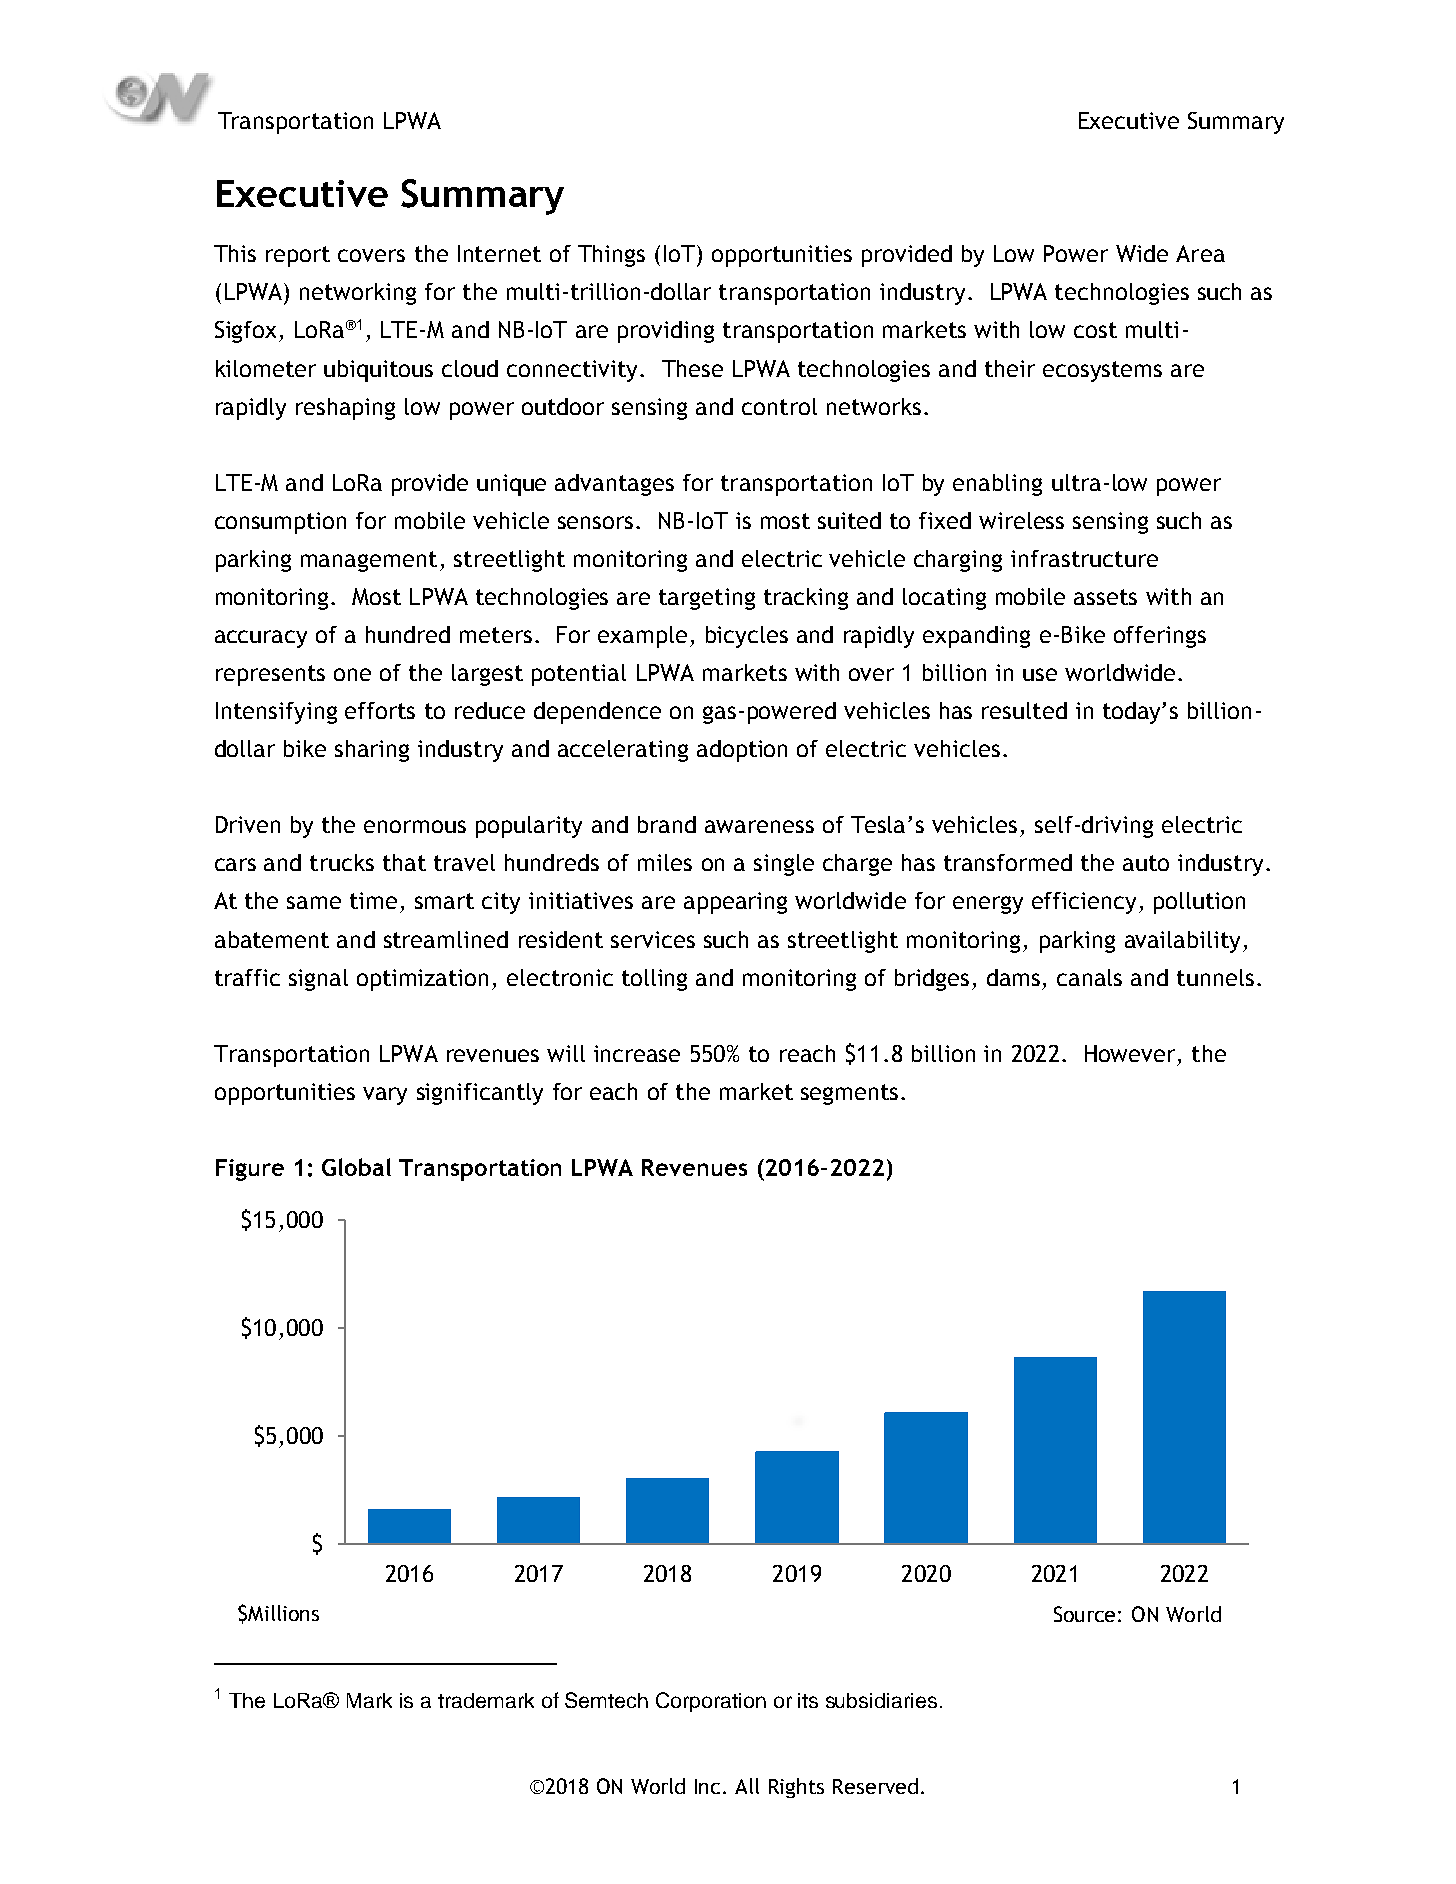 The width and height of the screenshot is (1456, 1884). Describe the element at coordinates (358, 294) in the screenshot. I see `networking` at that location.
